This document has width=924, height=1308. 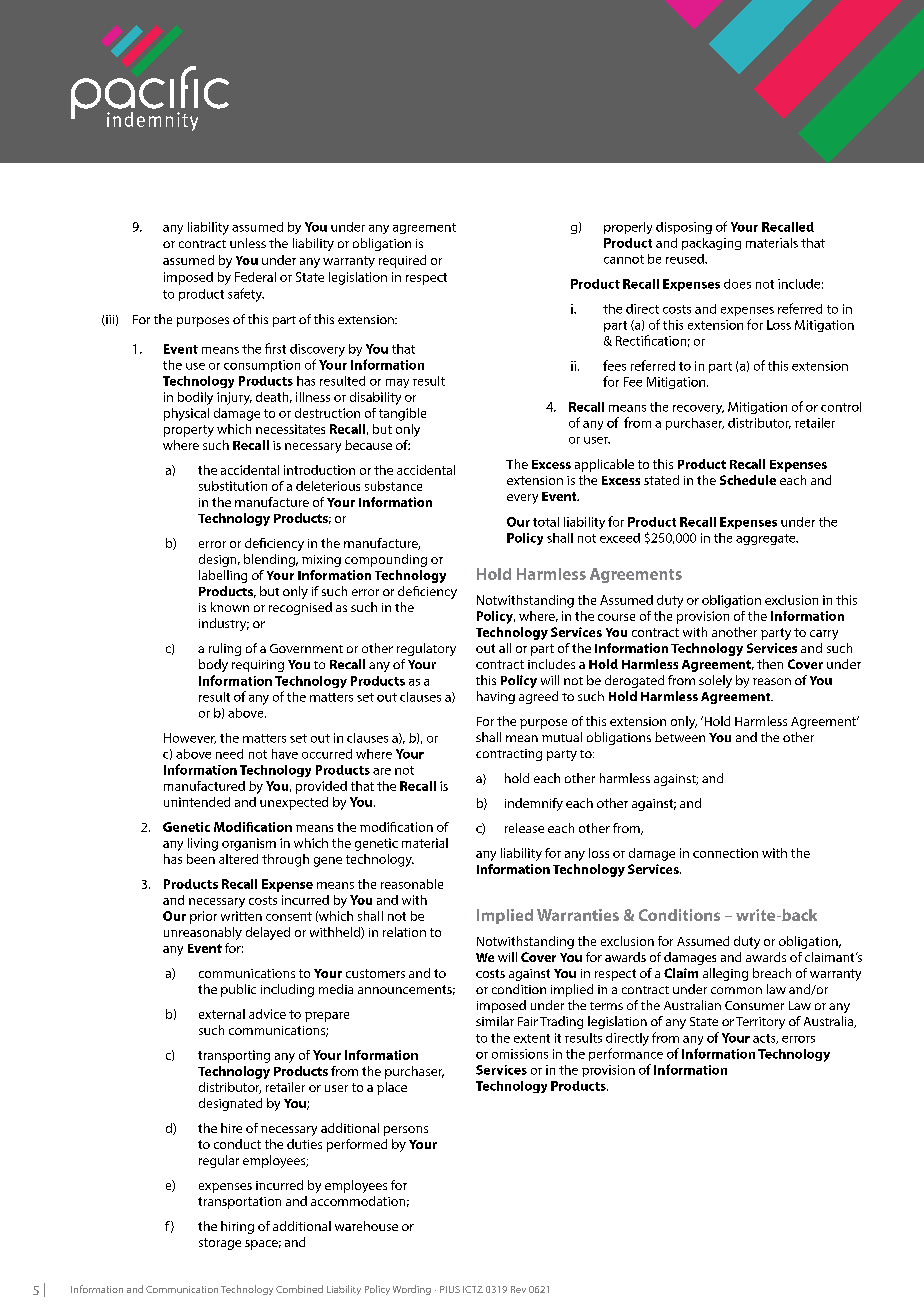 I want to click on cannot, so click(x=624, y=259).
